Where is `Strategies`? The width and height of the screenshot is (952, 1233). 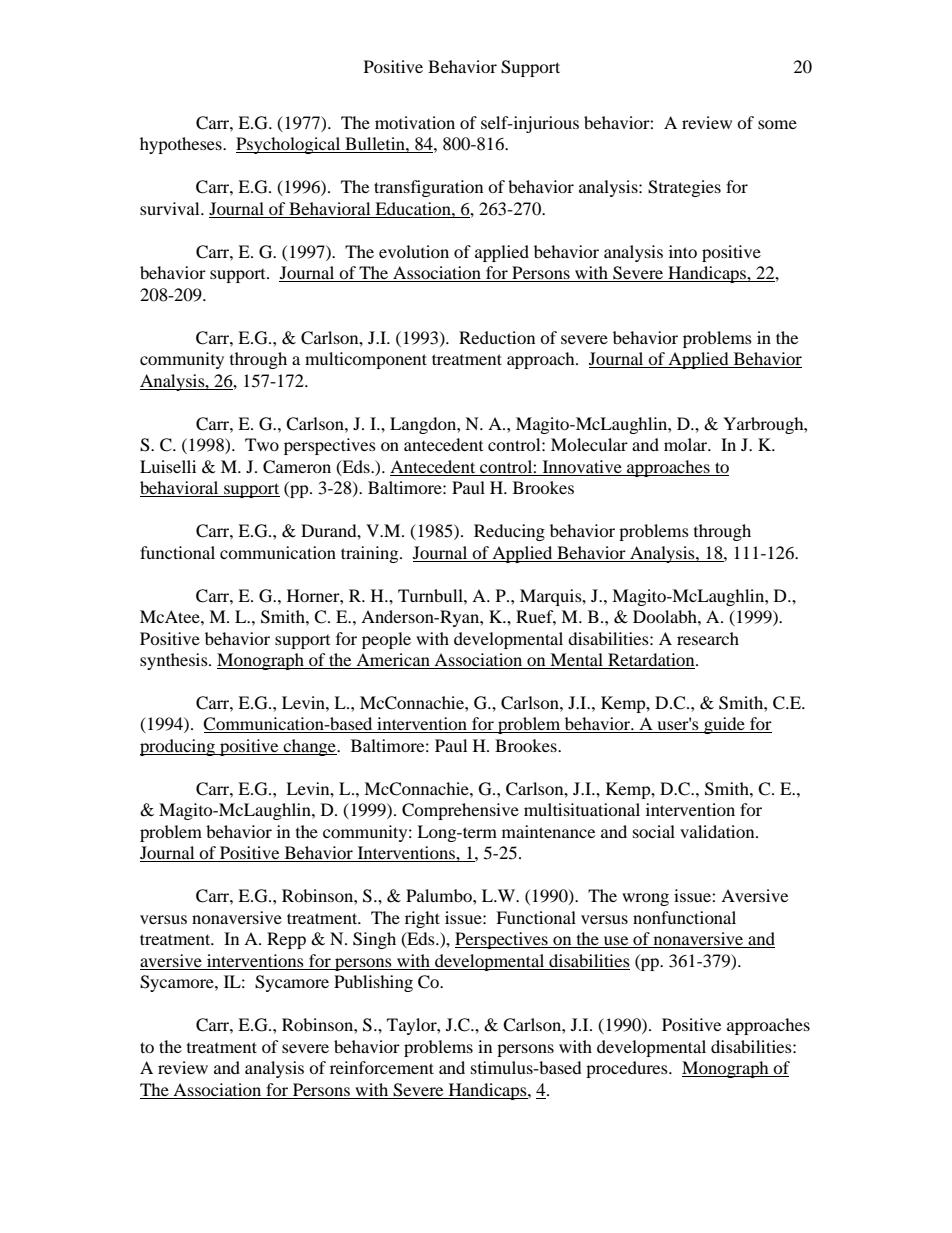 Strategies is located at coordinates (684, 188).
